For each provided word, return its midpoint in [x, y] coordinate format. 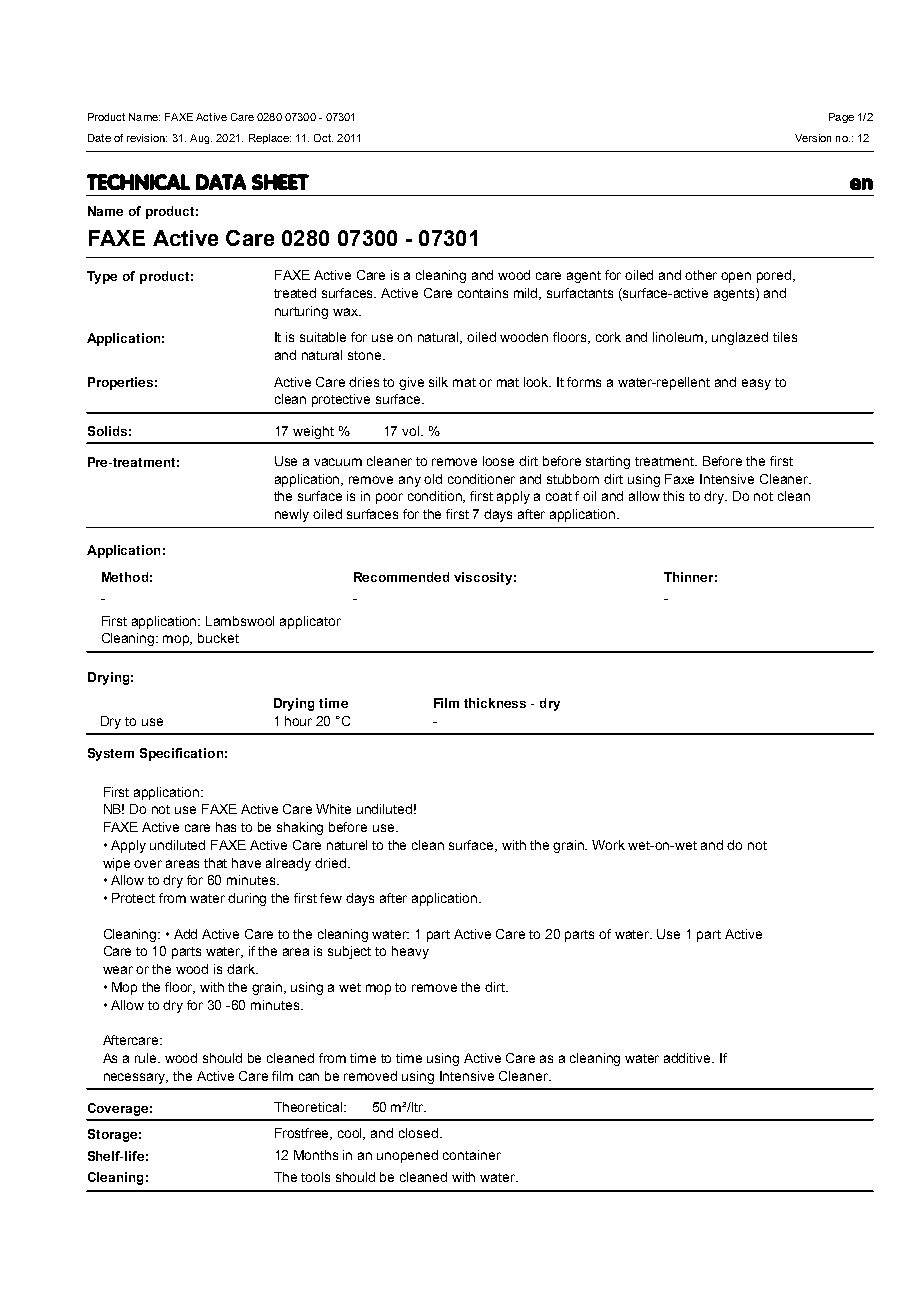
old [433, 479]
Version [813, 138]
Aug [201, 139]
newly [292, 515]
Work [608, 845]
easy [756, 384]
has [226, 827]
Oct [323, 138]
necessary [136, 1078]
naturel [347, 845]
